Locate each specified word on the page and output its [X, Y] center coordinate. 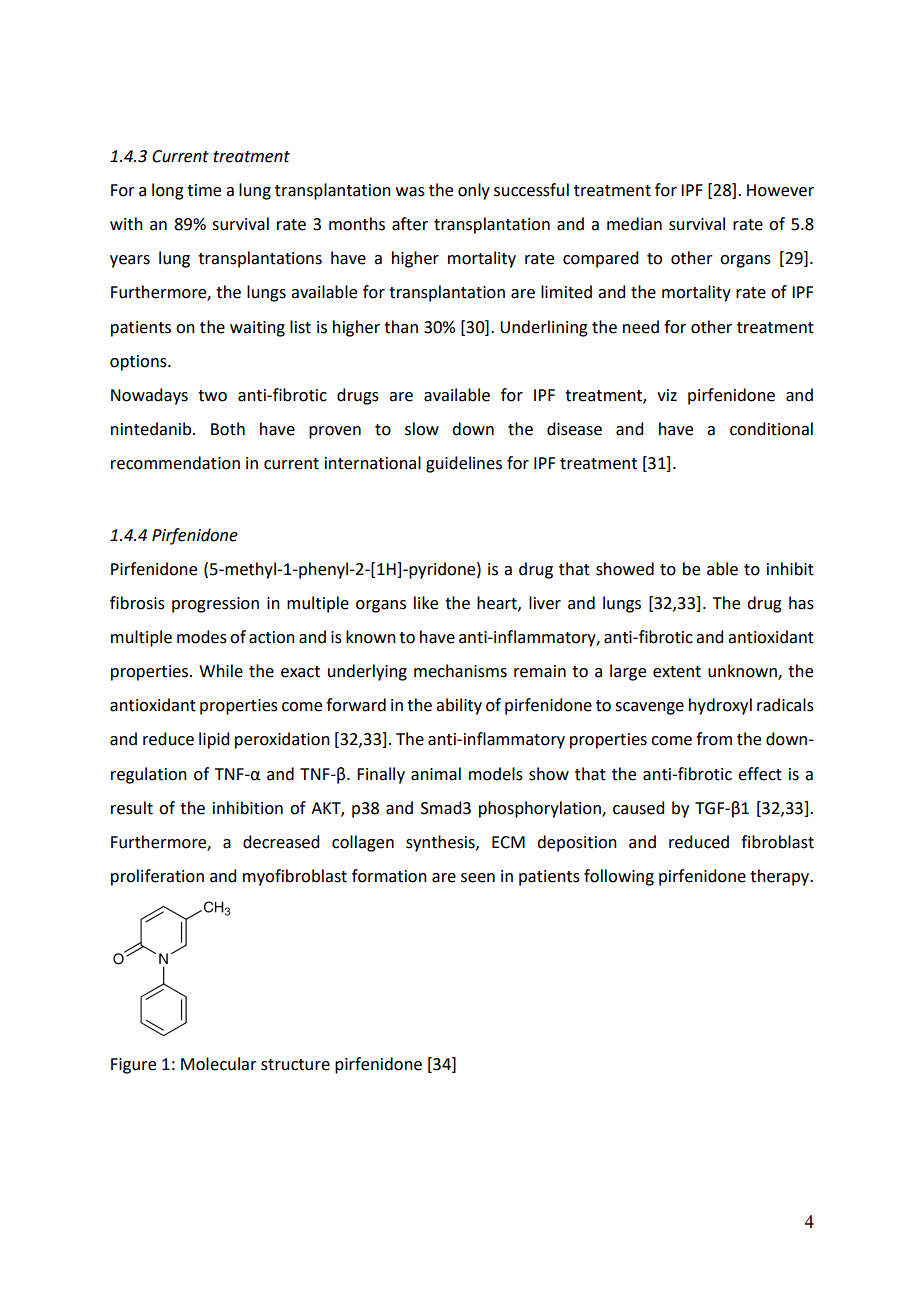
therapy [781, 877]
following [619, 877]
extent [677, 672]
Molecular [219, 1064]
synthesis [441, 843]
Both [228, 429]
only [474, 191]
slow [422, 429]
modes [202, 637]
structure [295, 1065]
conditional [771, 429]
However [780, 190]
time [204, 190]
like [426, 603]
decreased [281, 842]
